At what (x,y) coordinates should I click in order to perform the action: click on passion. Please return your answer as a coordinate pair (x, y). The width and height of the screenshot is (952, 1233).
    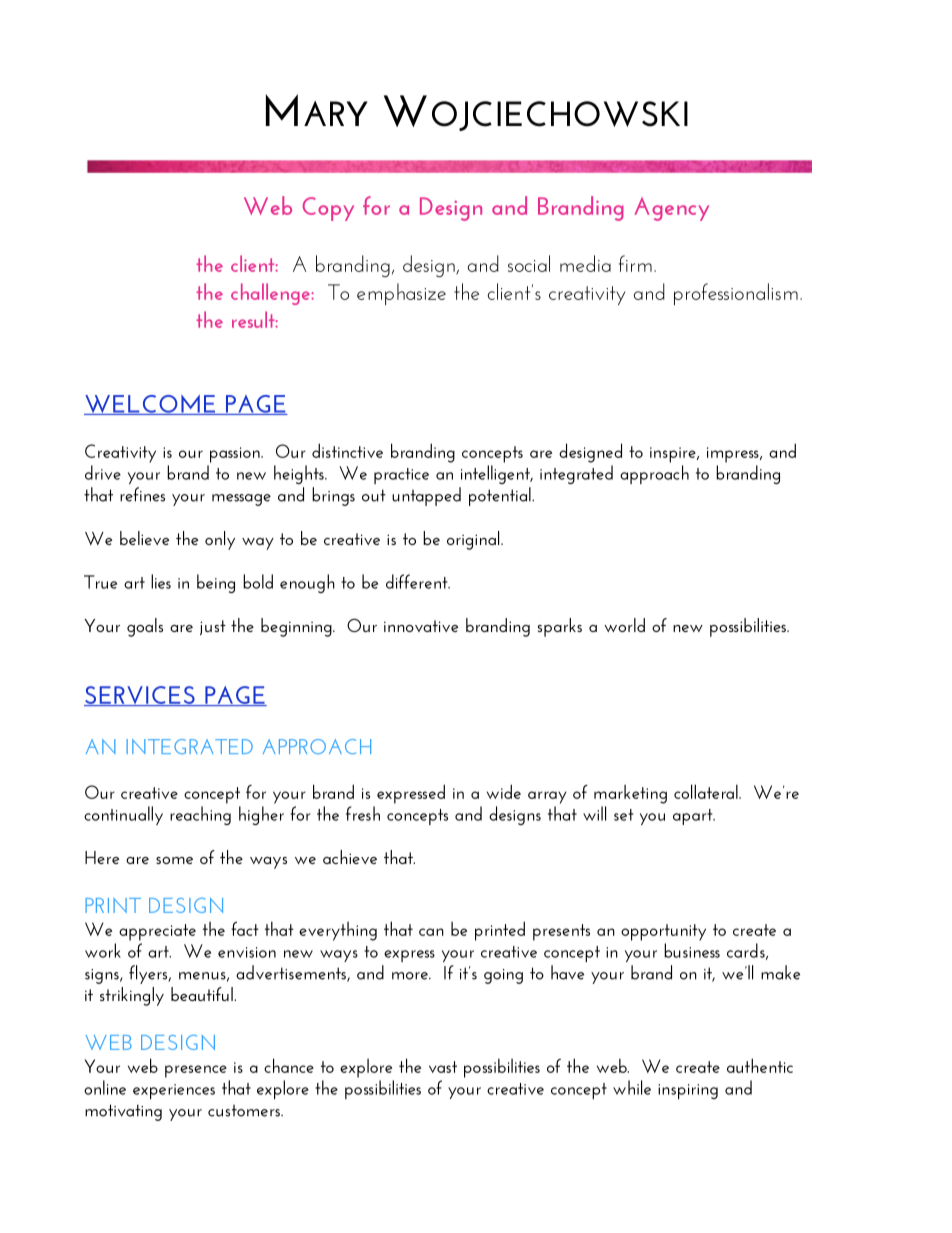
    Looking at the image, I should click on (236, 455).
